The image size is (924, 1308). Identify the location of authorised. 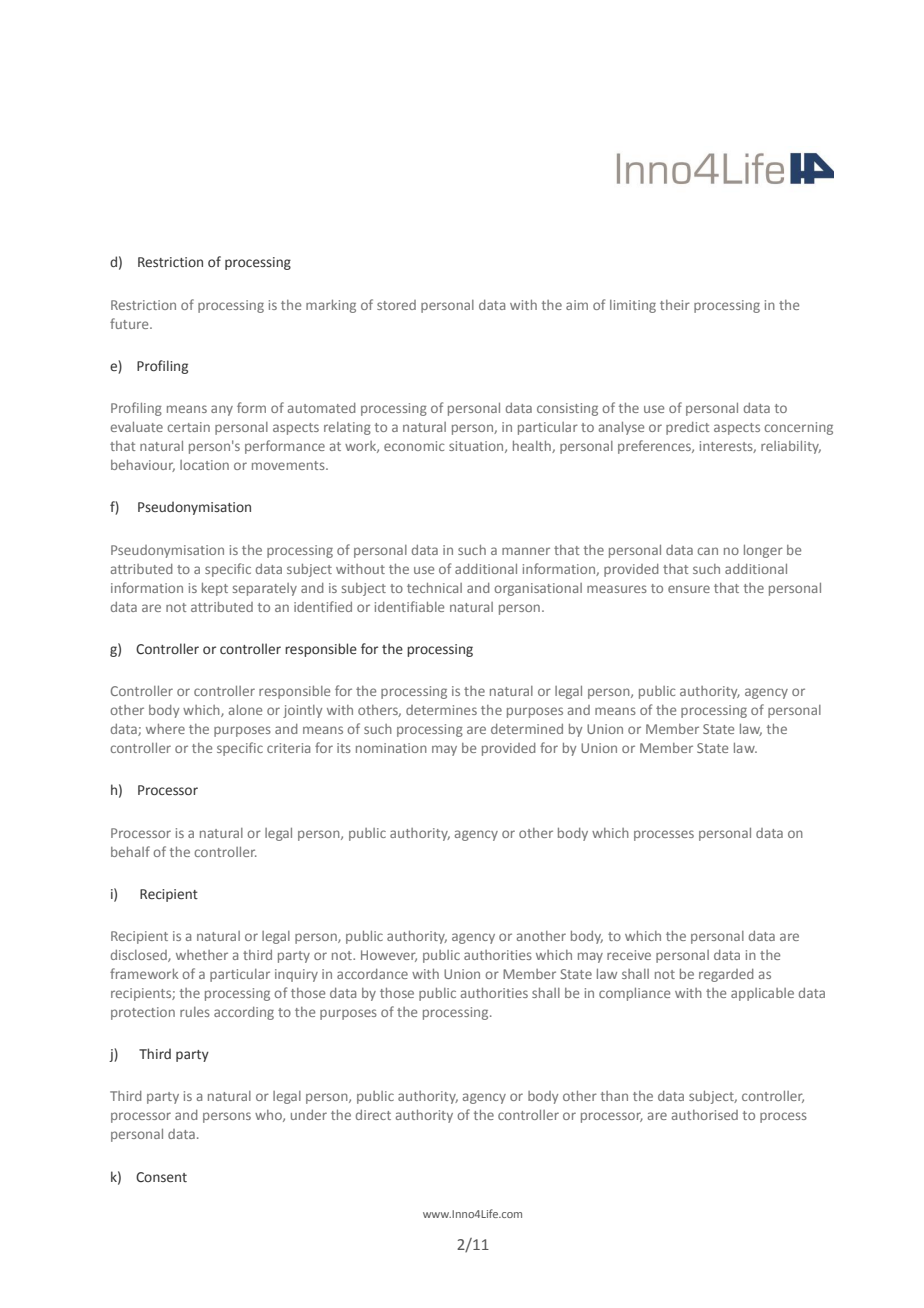
(705, 1115).
